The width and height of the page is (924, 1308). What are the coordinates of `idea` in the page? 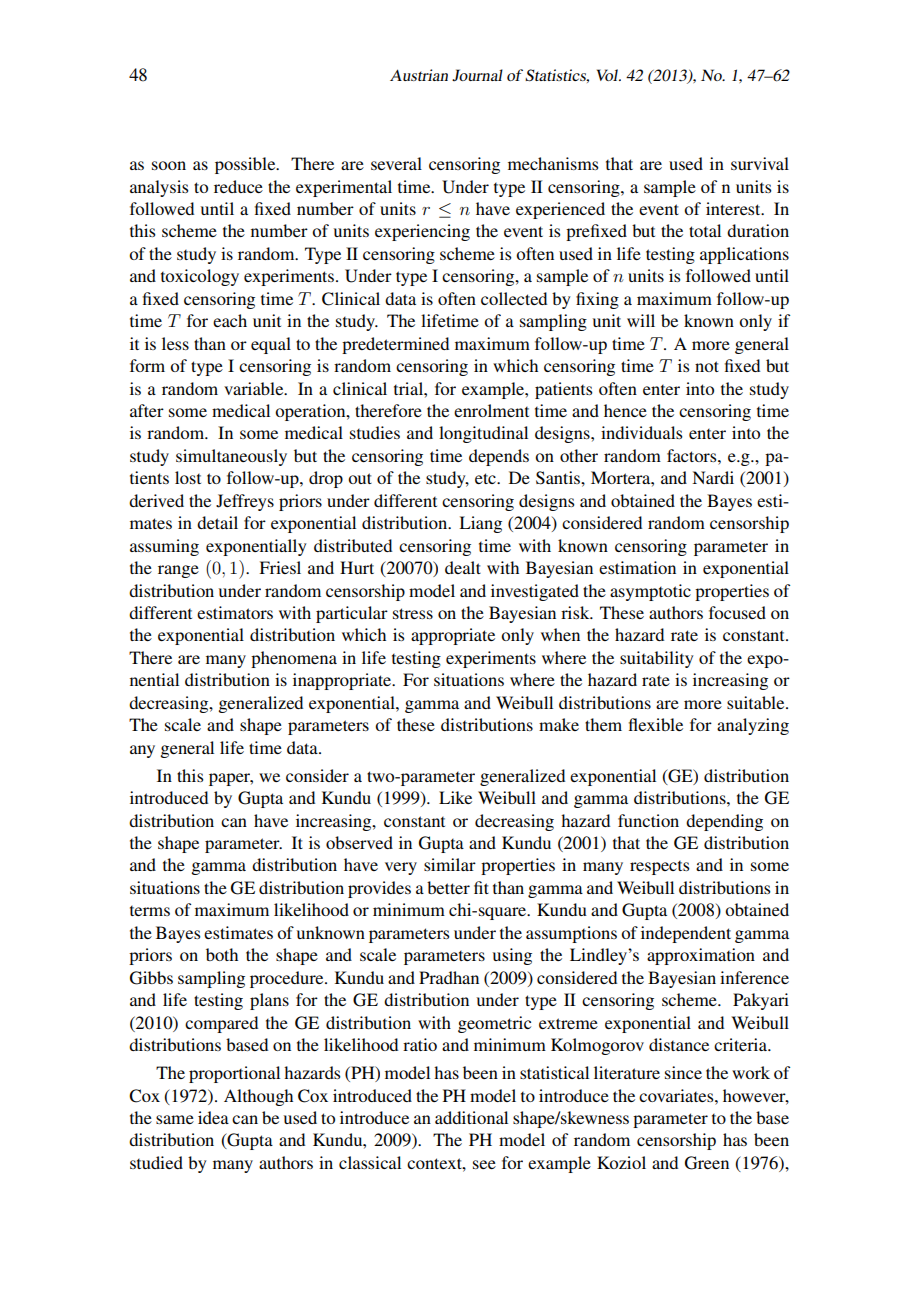 It's located at (213, 1117).
